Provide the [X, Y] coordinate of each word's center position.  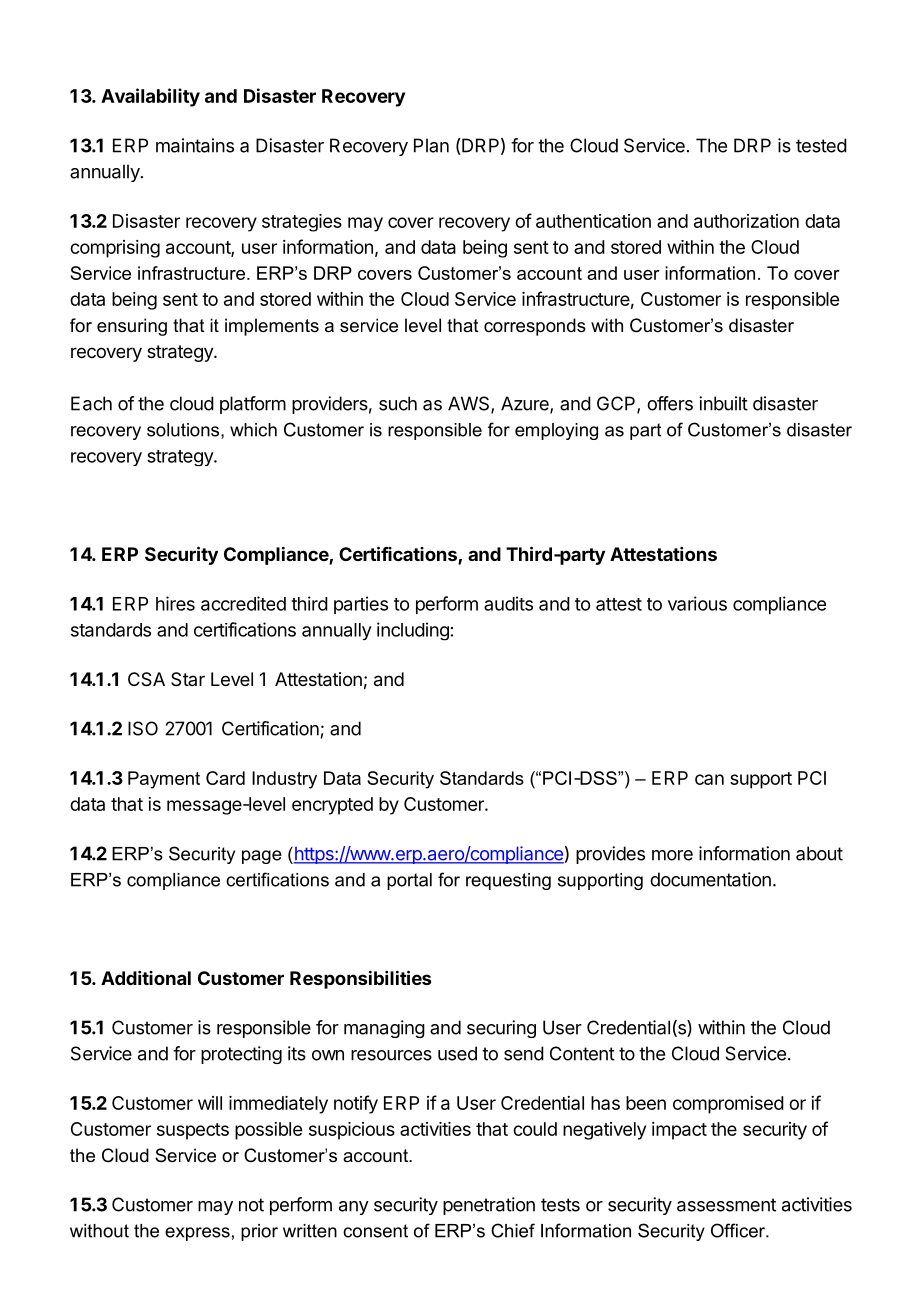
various [697, 603]
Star [188, 679]
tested [821, 145]
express [197, 1234]
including [413, 631]
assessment [726, 1205]
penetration [489, 1206]
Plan [431, 145]
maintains [195, 145]
